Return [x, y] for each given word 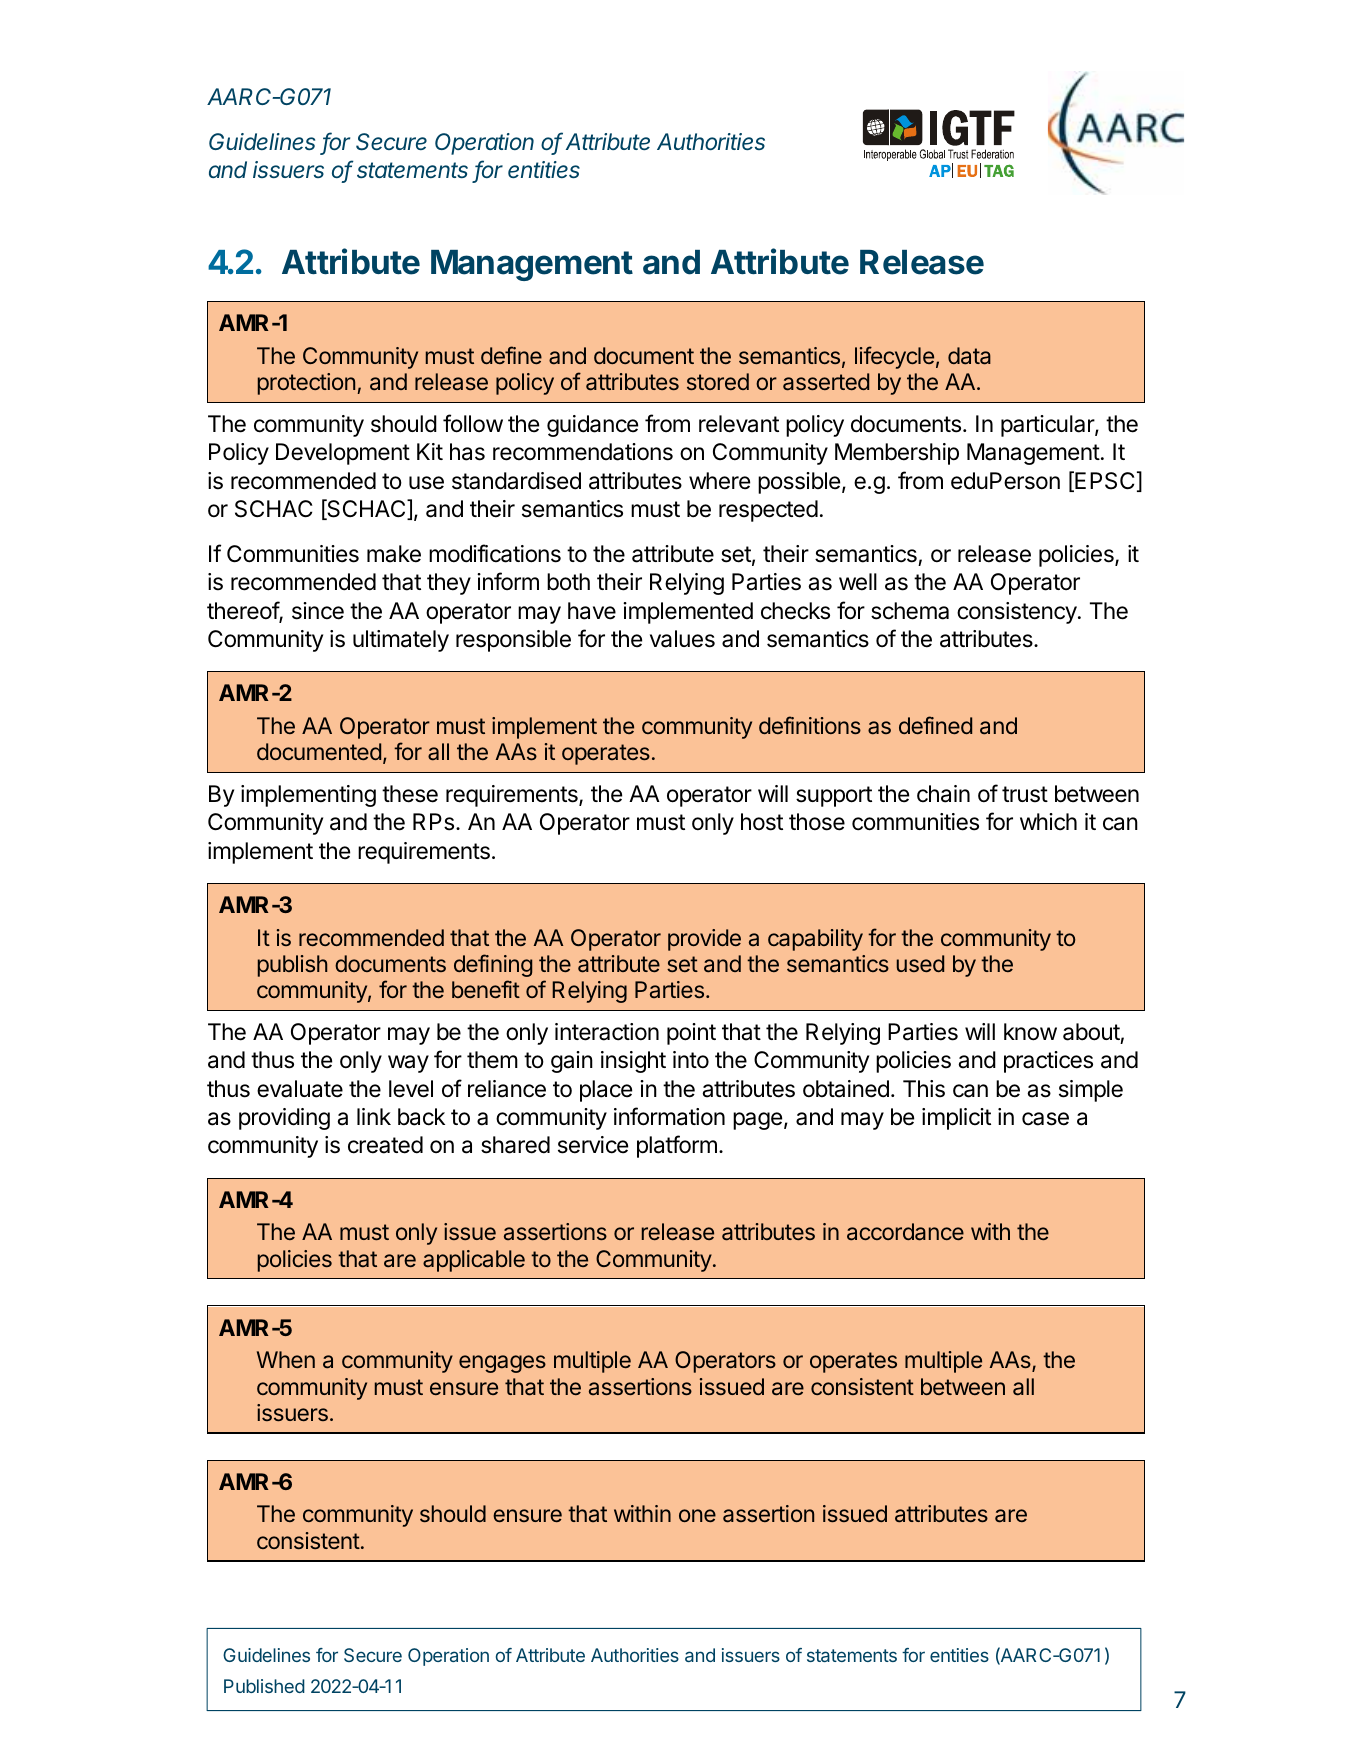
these [410, 794]
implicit [956, 1119]
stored [718, 381]
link [374, 1116]
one [697, 1515]
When [286, 1359]
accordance [905, 1232]
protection [306, 384]
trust [1025, 794]
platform [677, 1146]
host [762, 822]
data [969, 356]
